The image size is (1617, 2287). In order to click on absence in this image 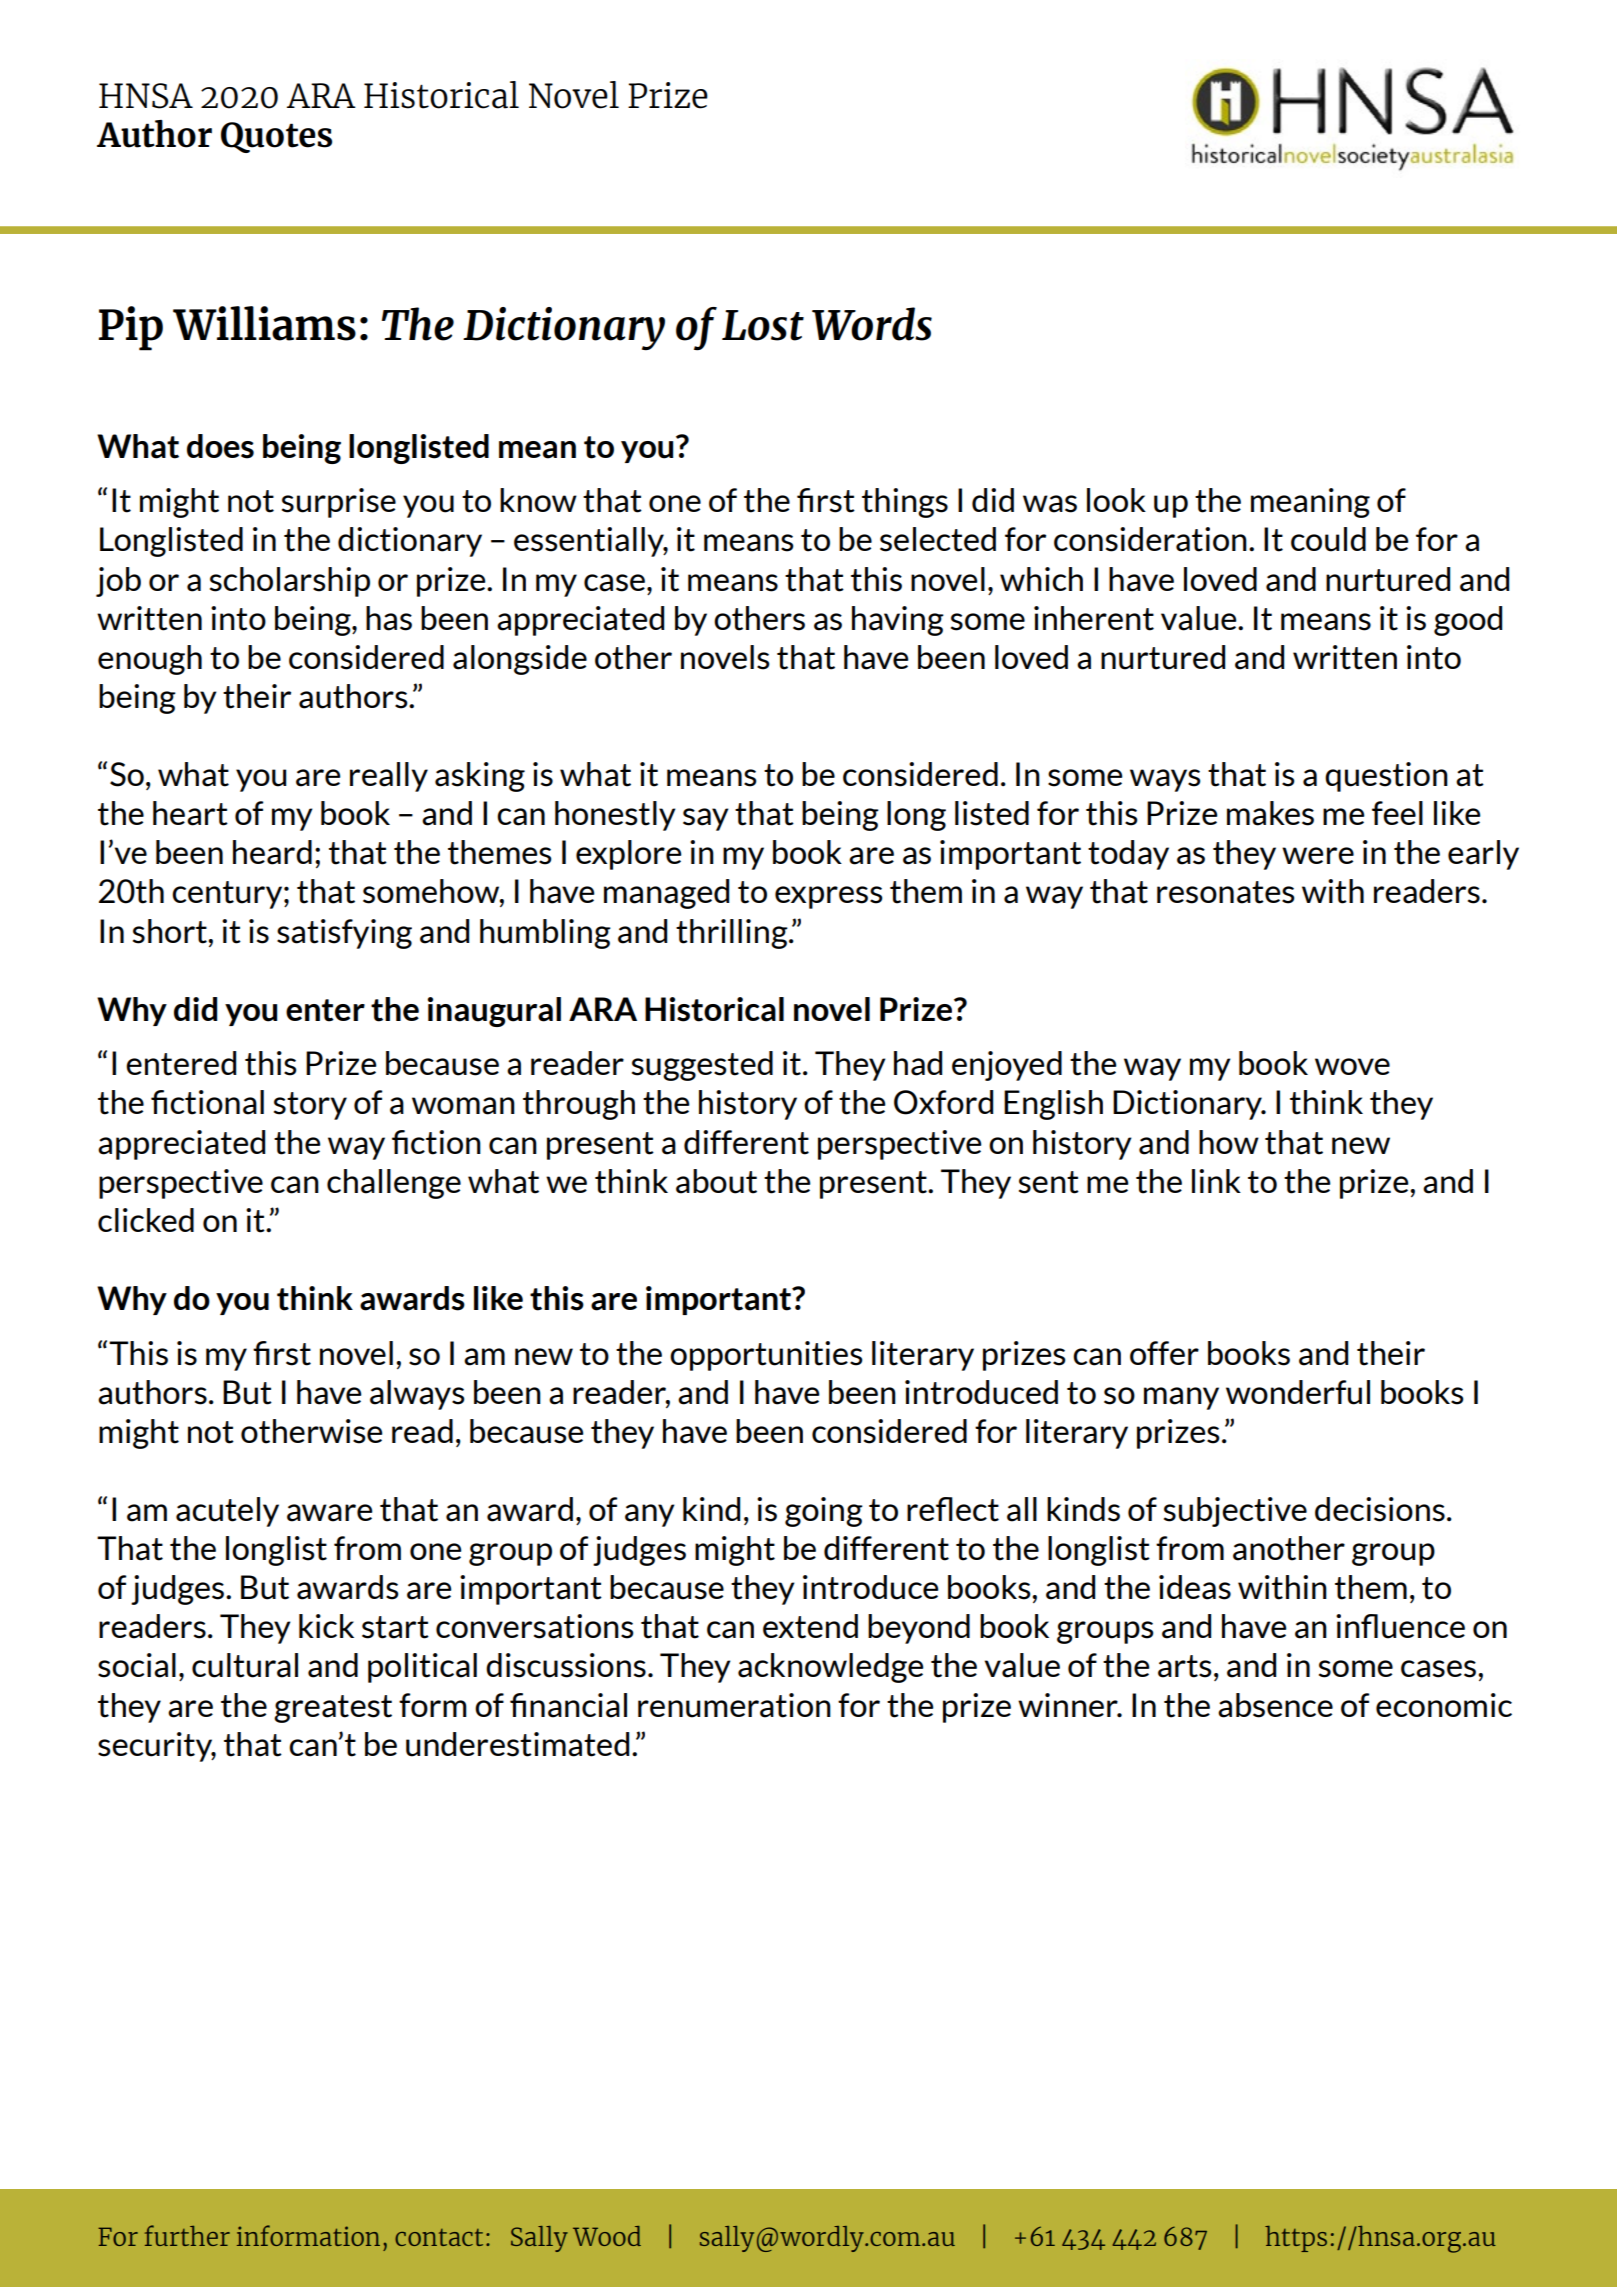, I will do `click(1275, 1705)`.
